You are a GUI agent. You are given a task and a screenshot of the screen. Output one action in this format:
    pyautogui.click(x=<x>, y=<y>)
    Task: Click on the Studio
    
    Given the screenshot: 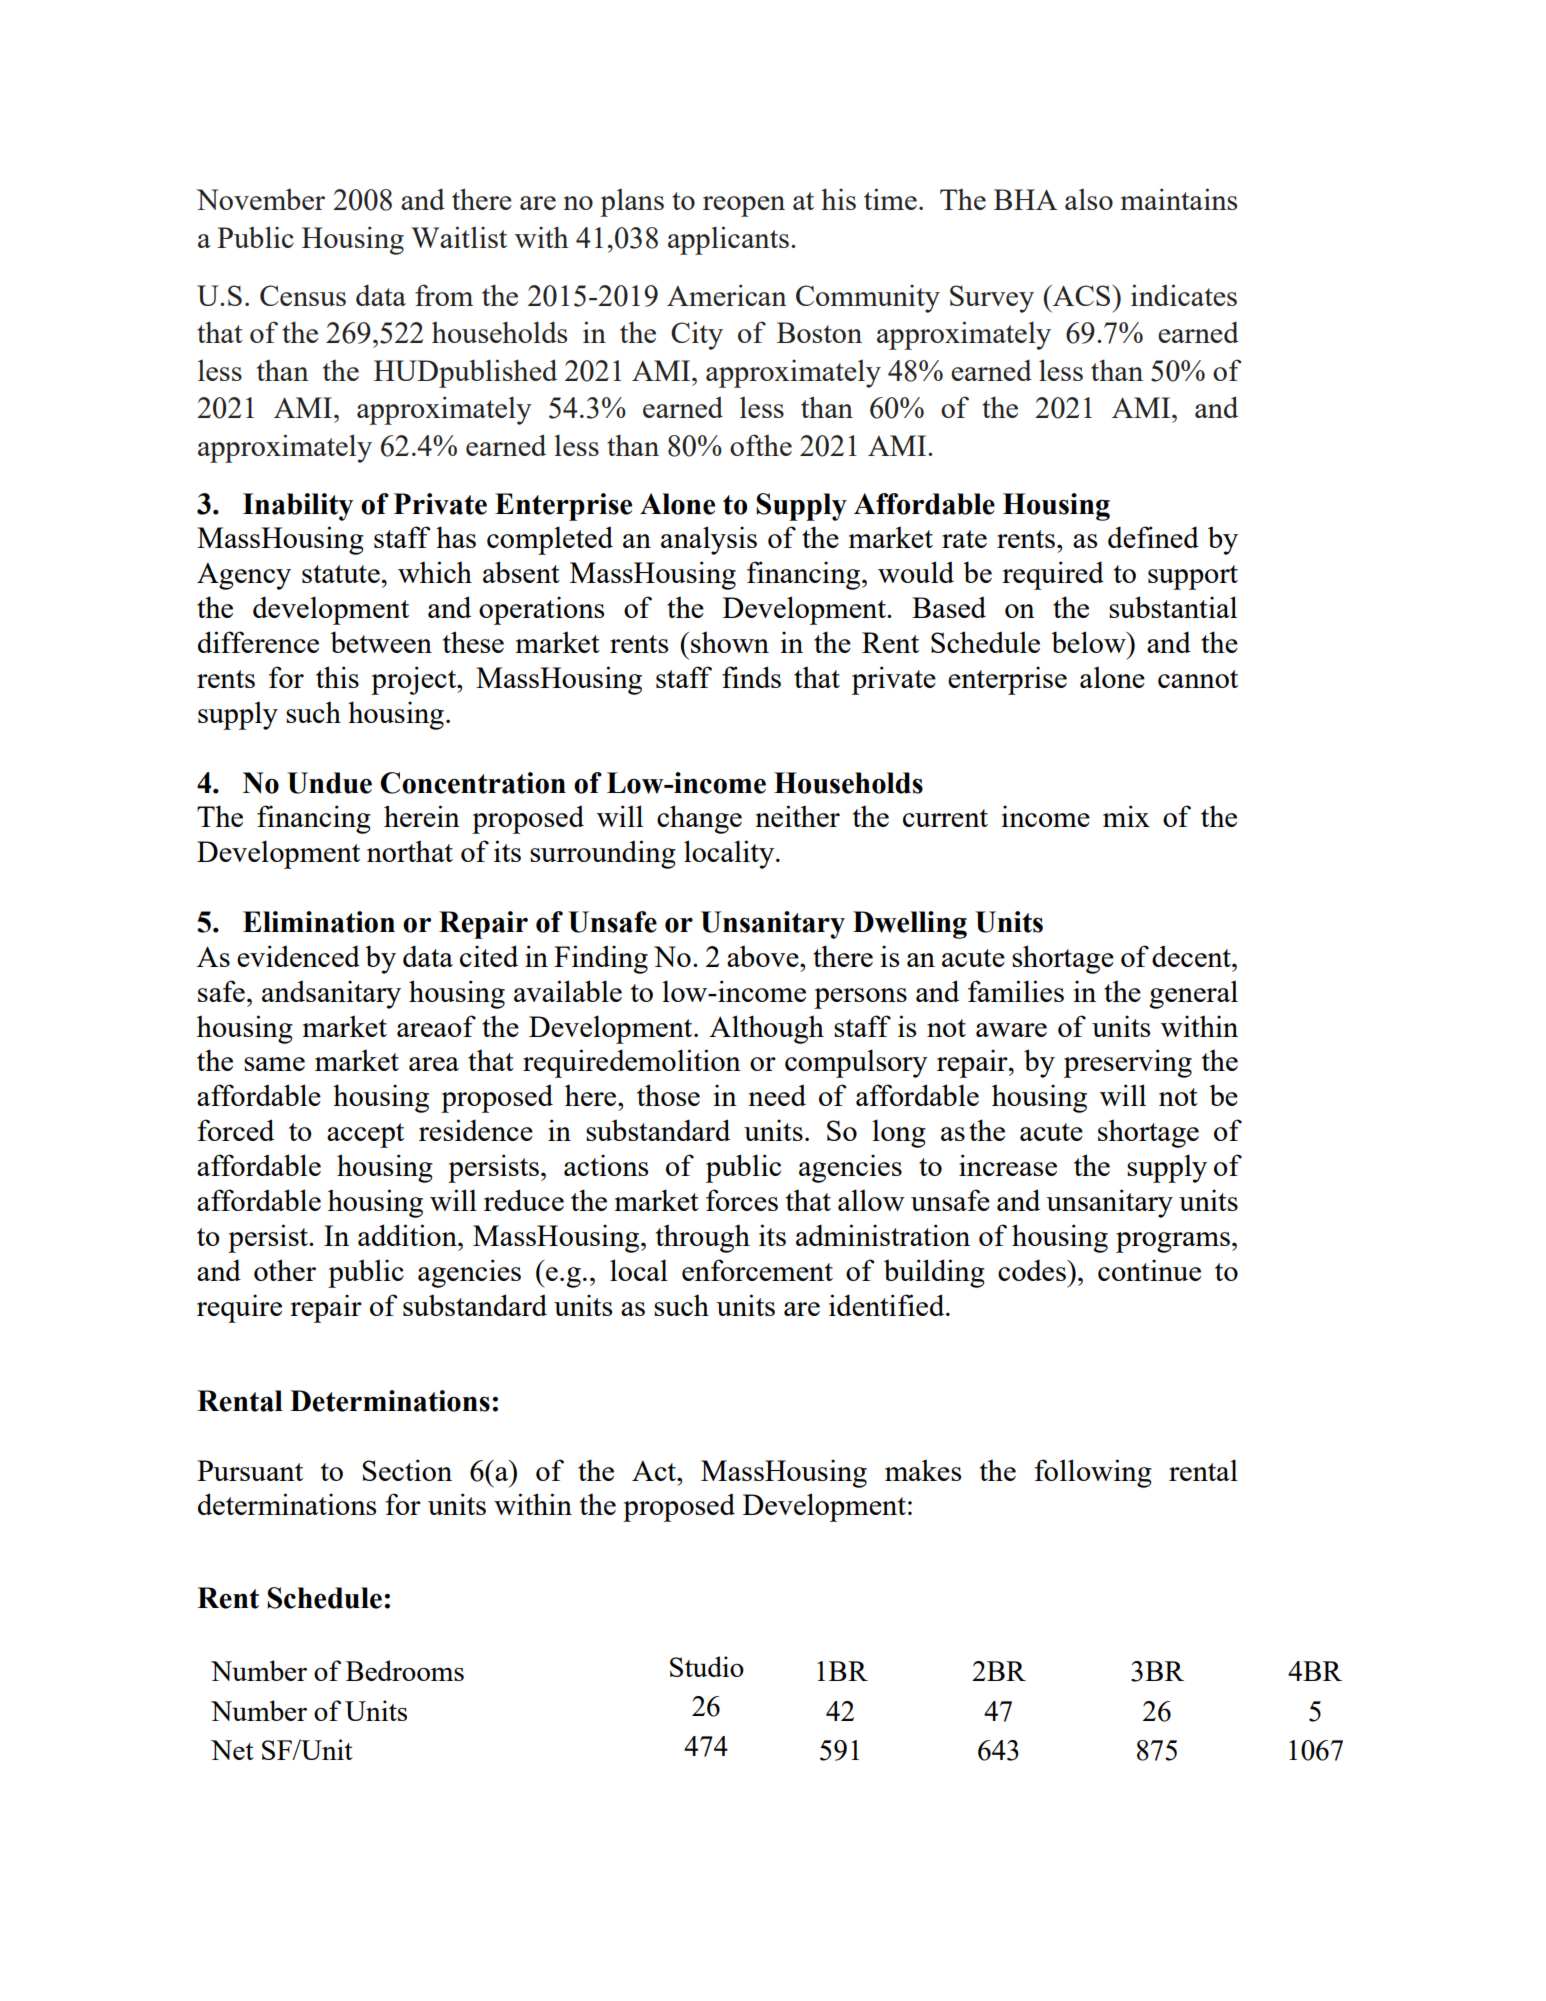 What is the action you would take?
    pyautogui.click(x=707, y=1666)
